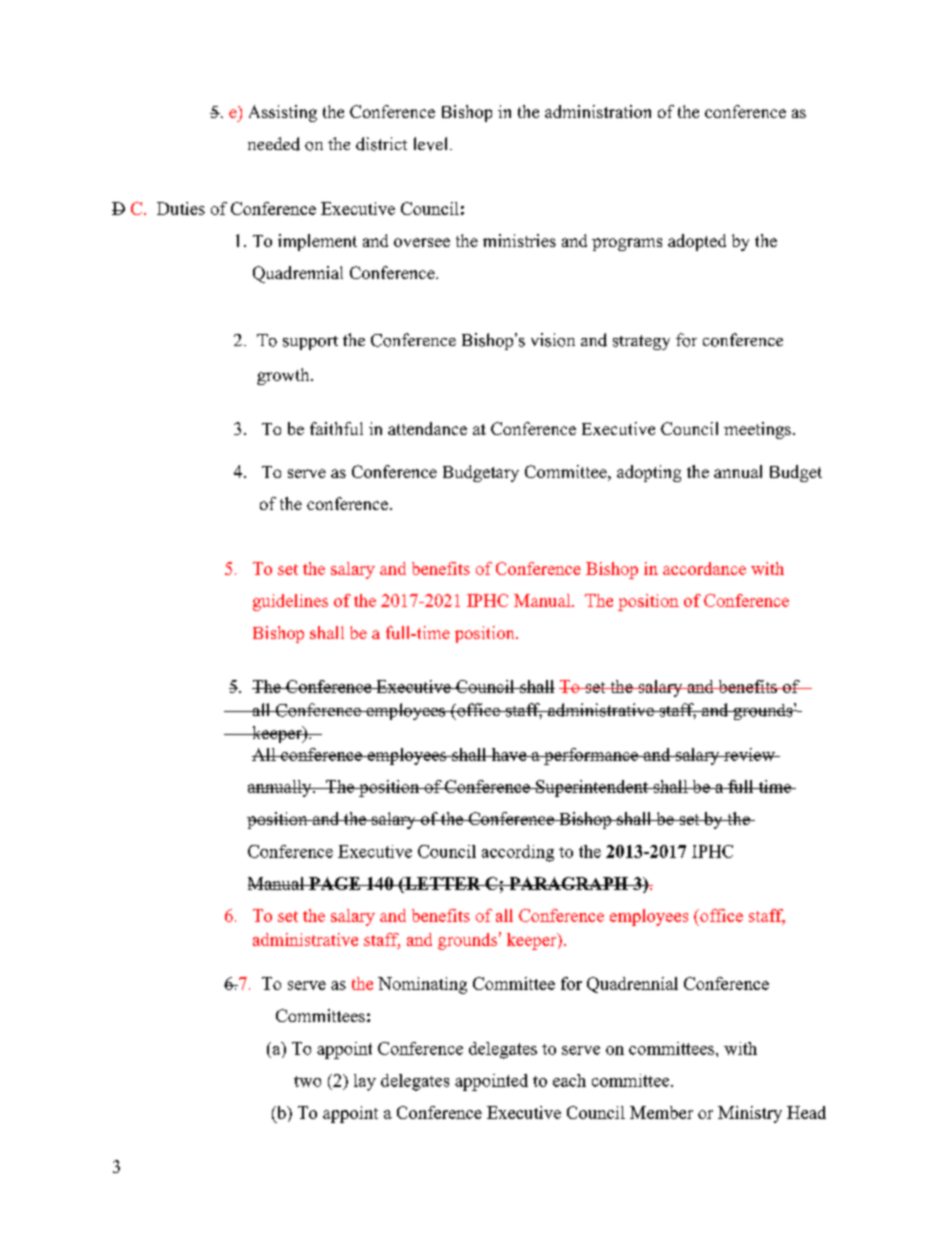 The width and height of the image is (952, 1233). Describe the element at coordinates (310, 343) in the image. I see `support` at that location.
